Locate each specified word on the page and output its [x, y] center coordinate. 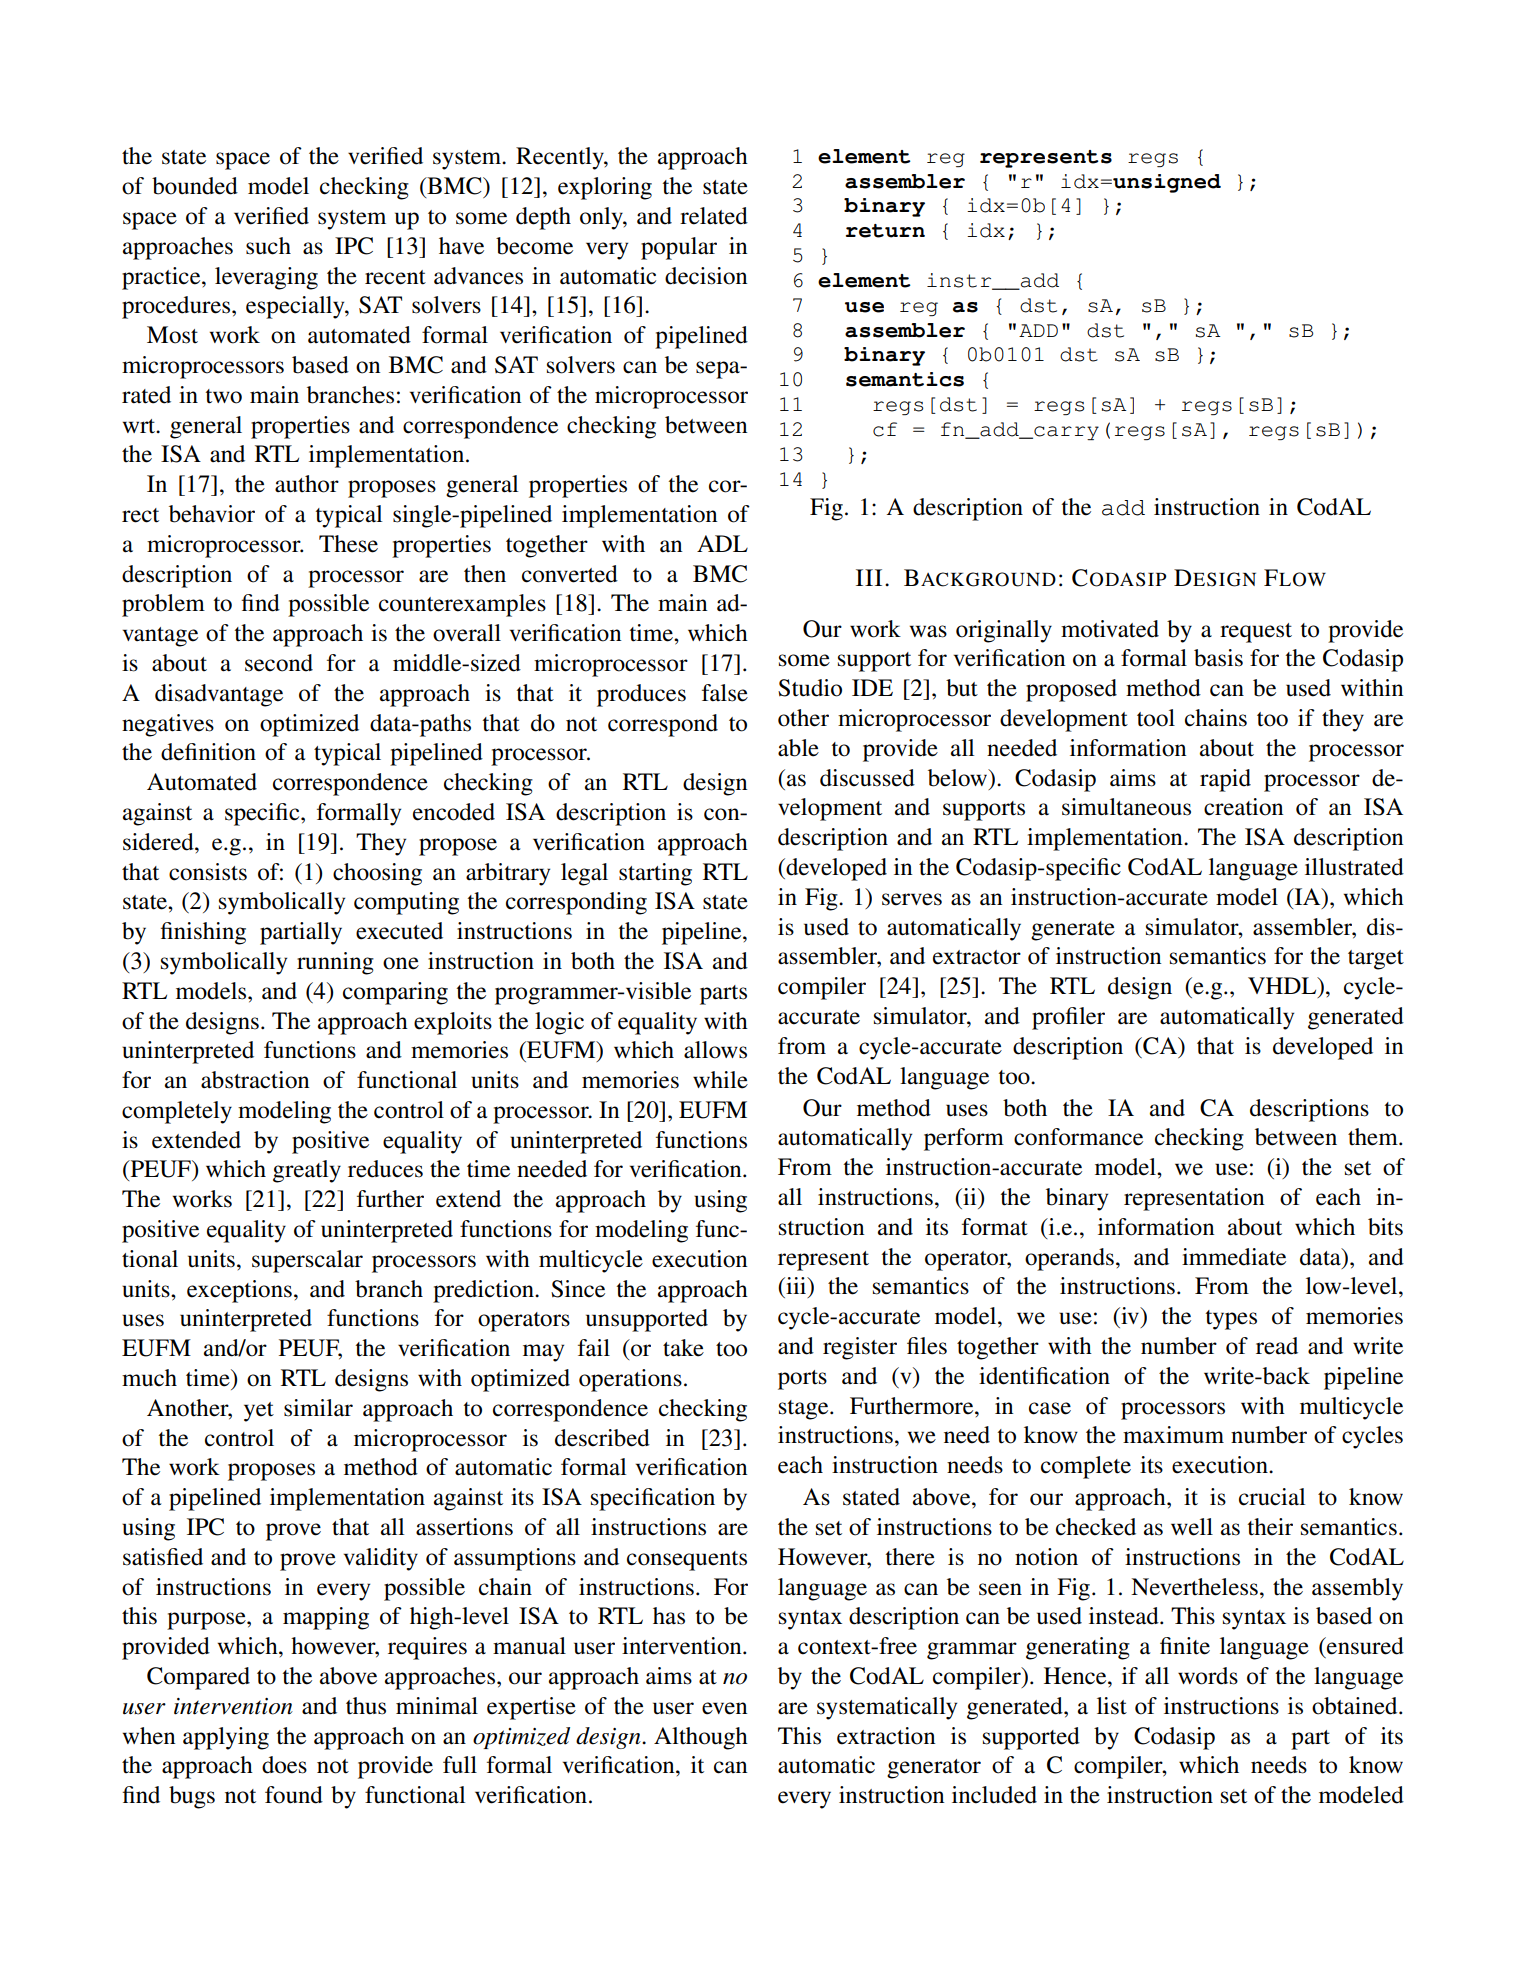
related [714, 216]
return [885, 231]
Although [701, 1738]
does [284, 1765]
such [268, 246]
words [1208, 1676]
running [335, 963]
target [1376, 960]
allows [715, 1050]
